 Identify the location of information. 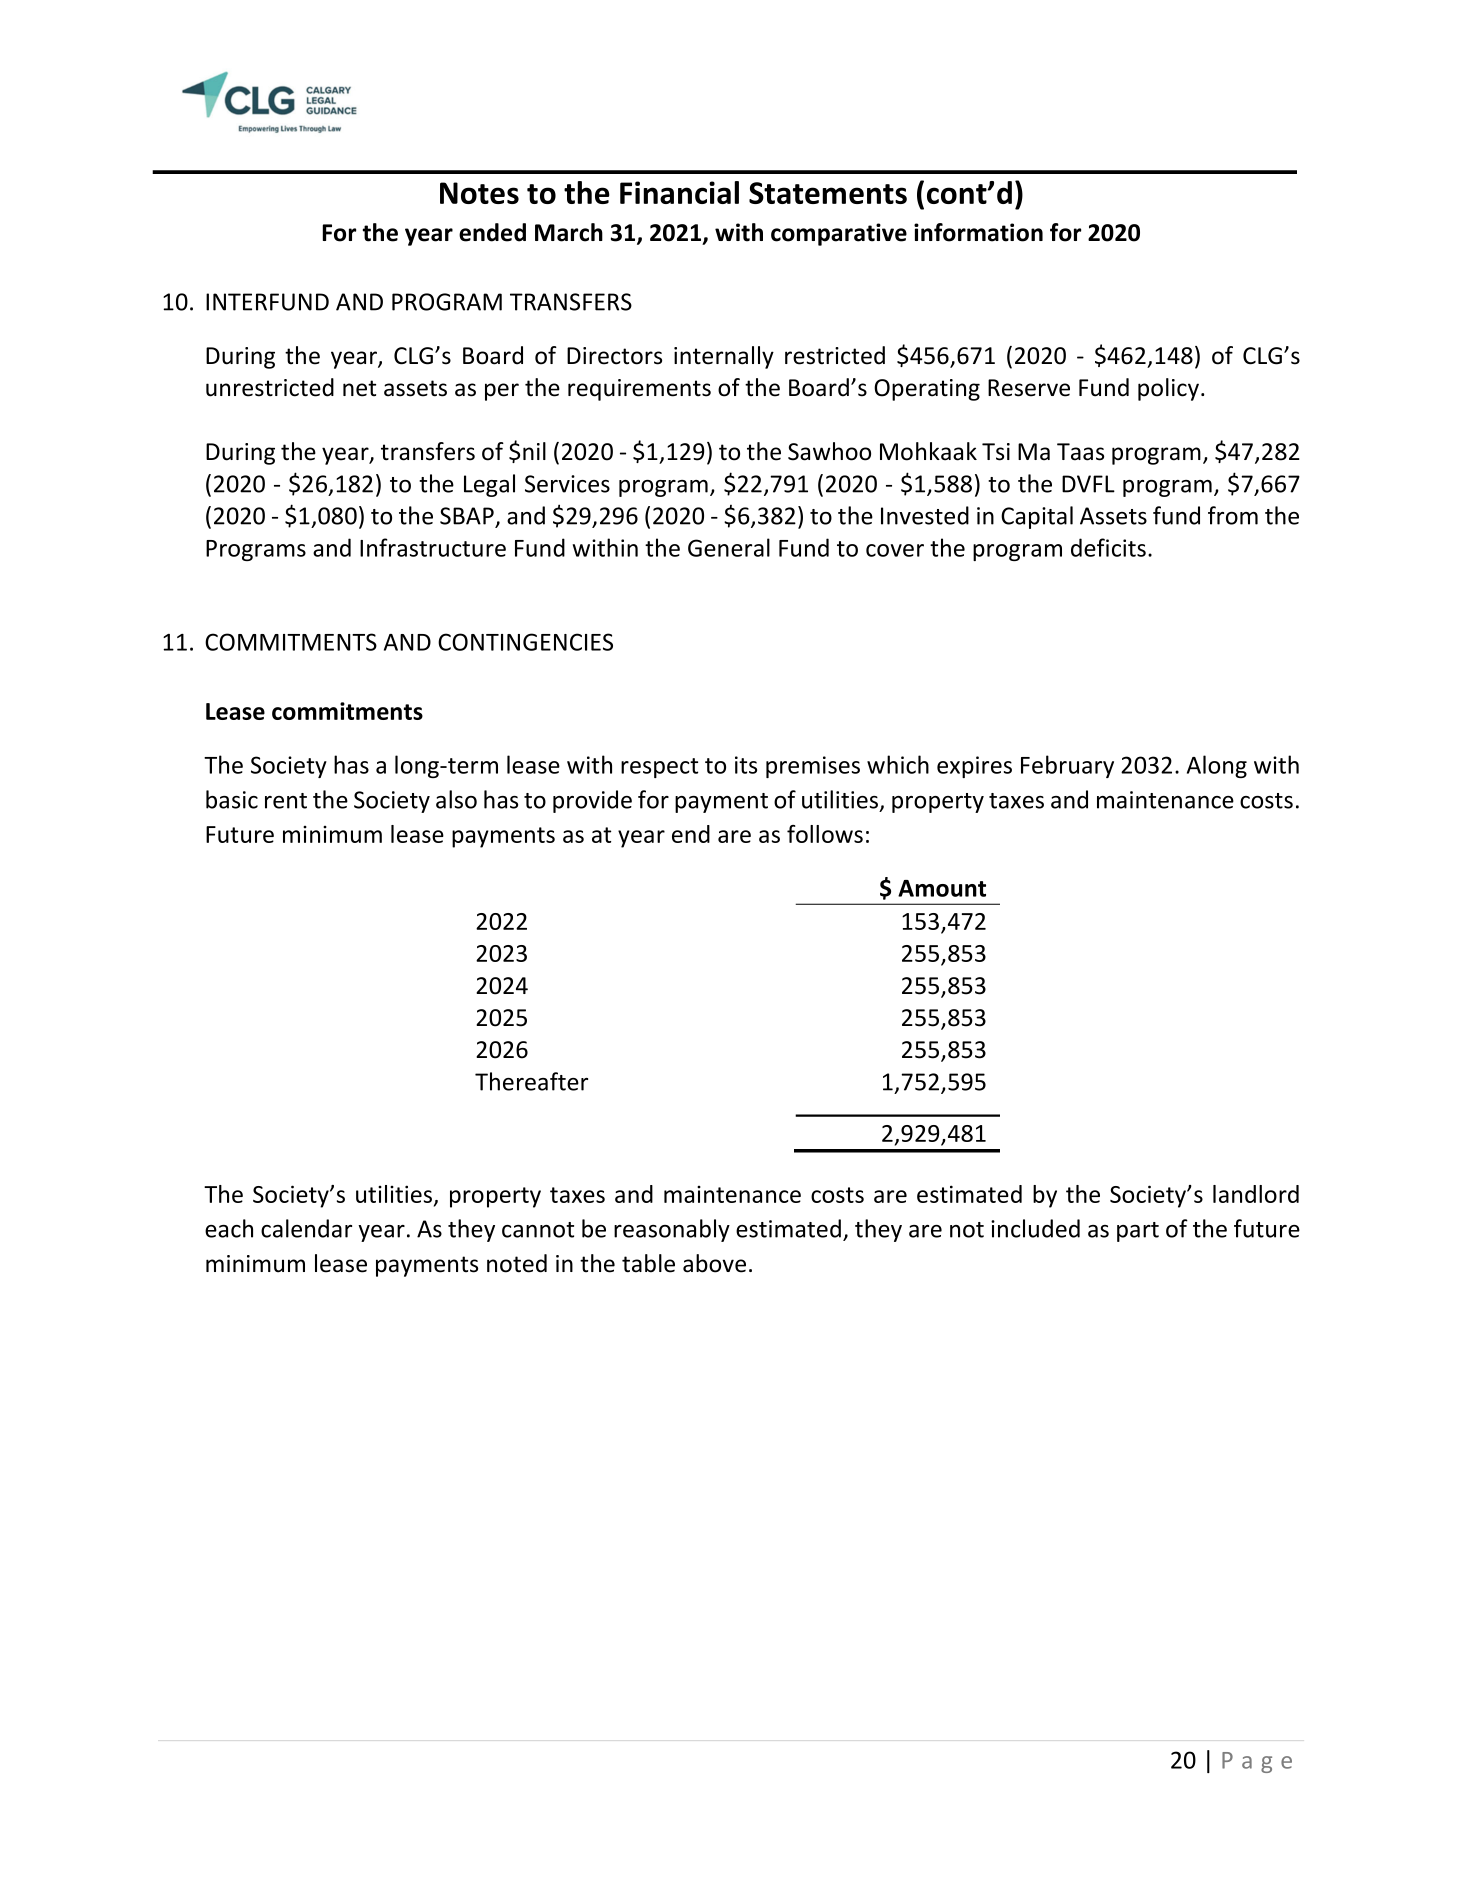
(978, 232).
